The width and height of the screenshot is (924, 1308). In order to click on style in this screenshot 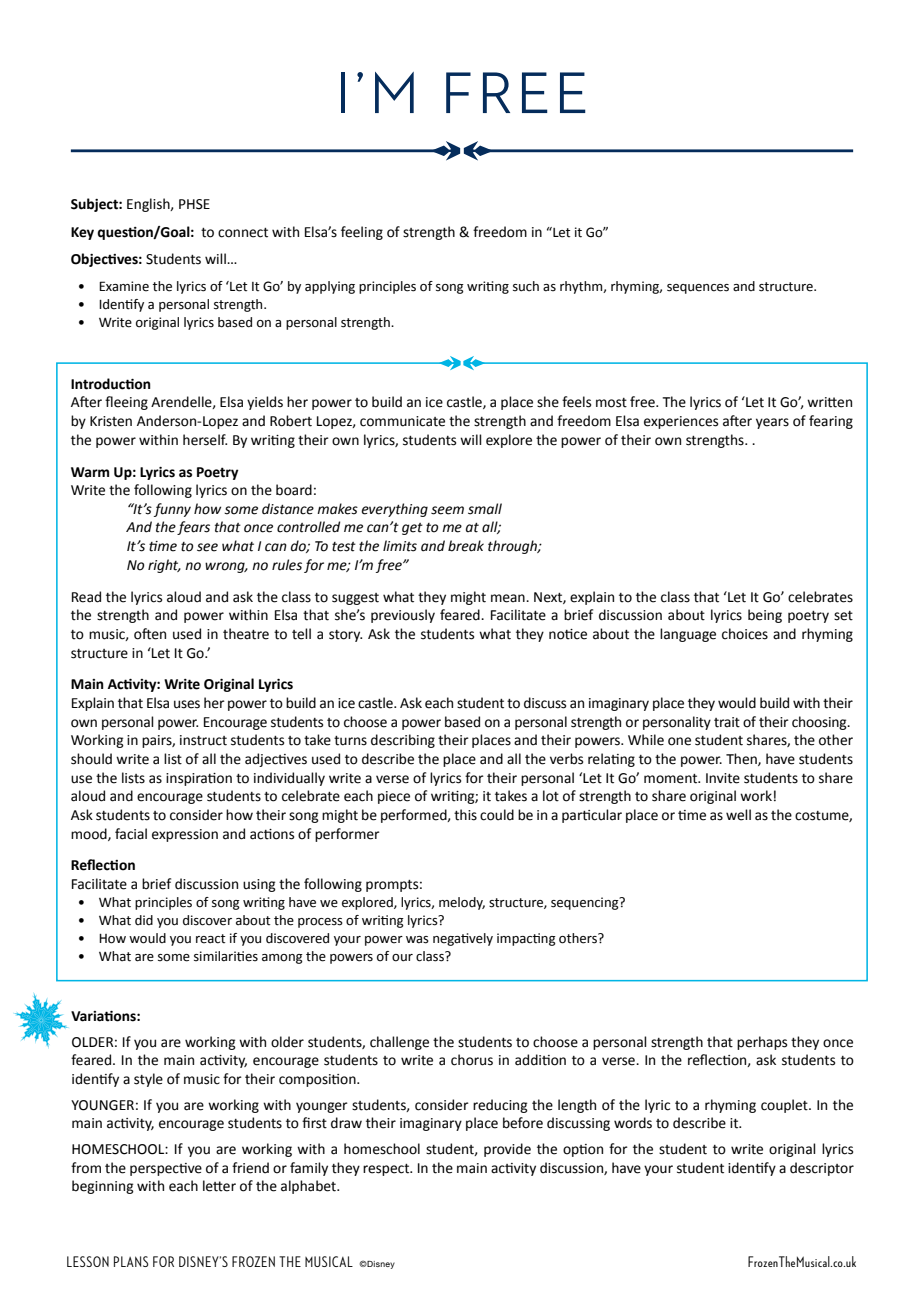, I will do `click(148, 1080)`.
